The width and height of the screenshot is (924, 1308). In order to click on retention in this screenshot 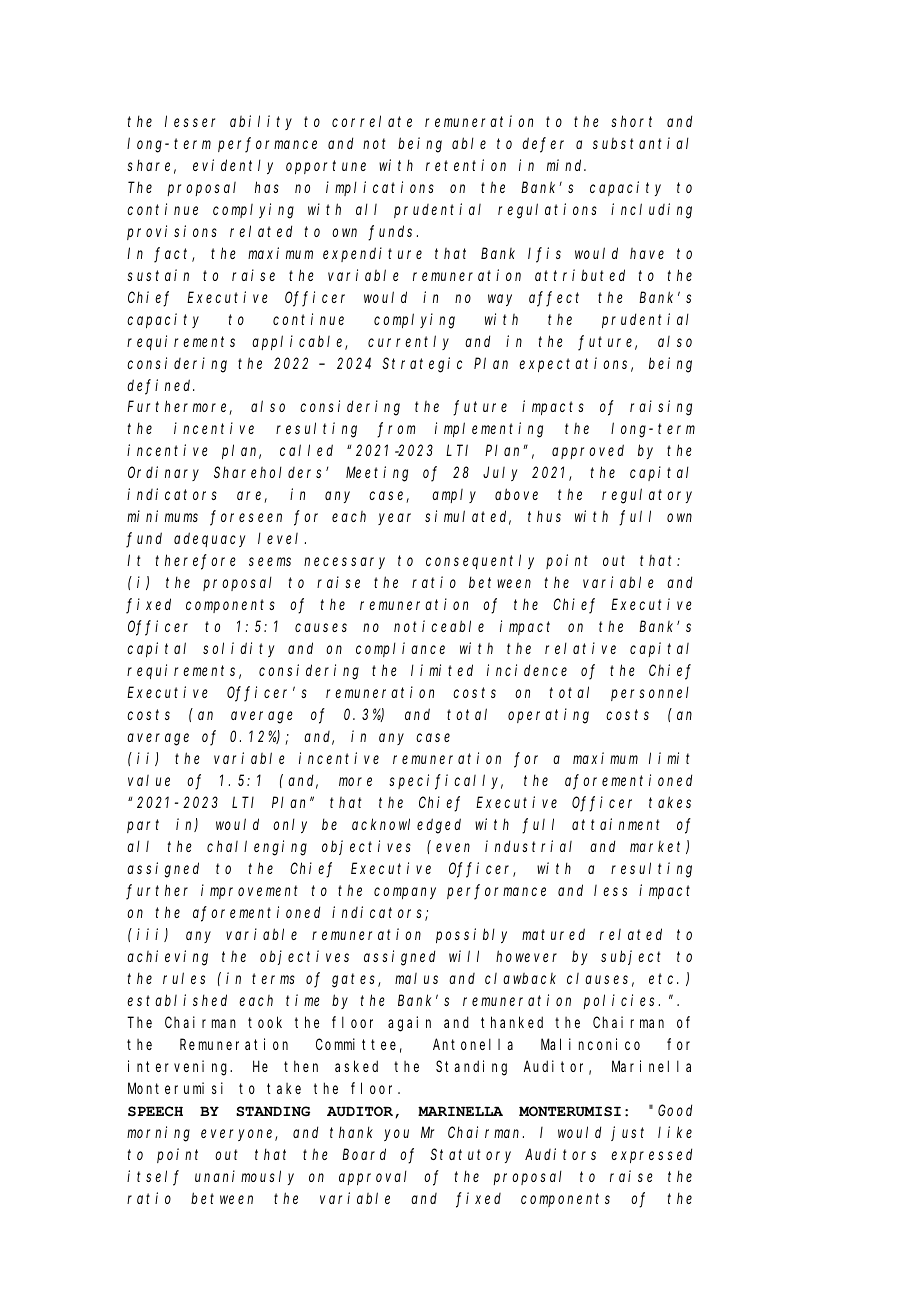, I will do `click(466, 165)`.
